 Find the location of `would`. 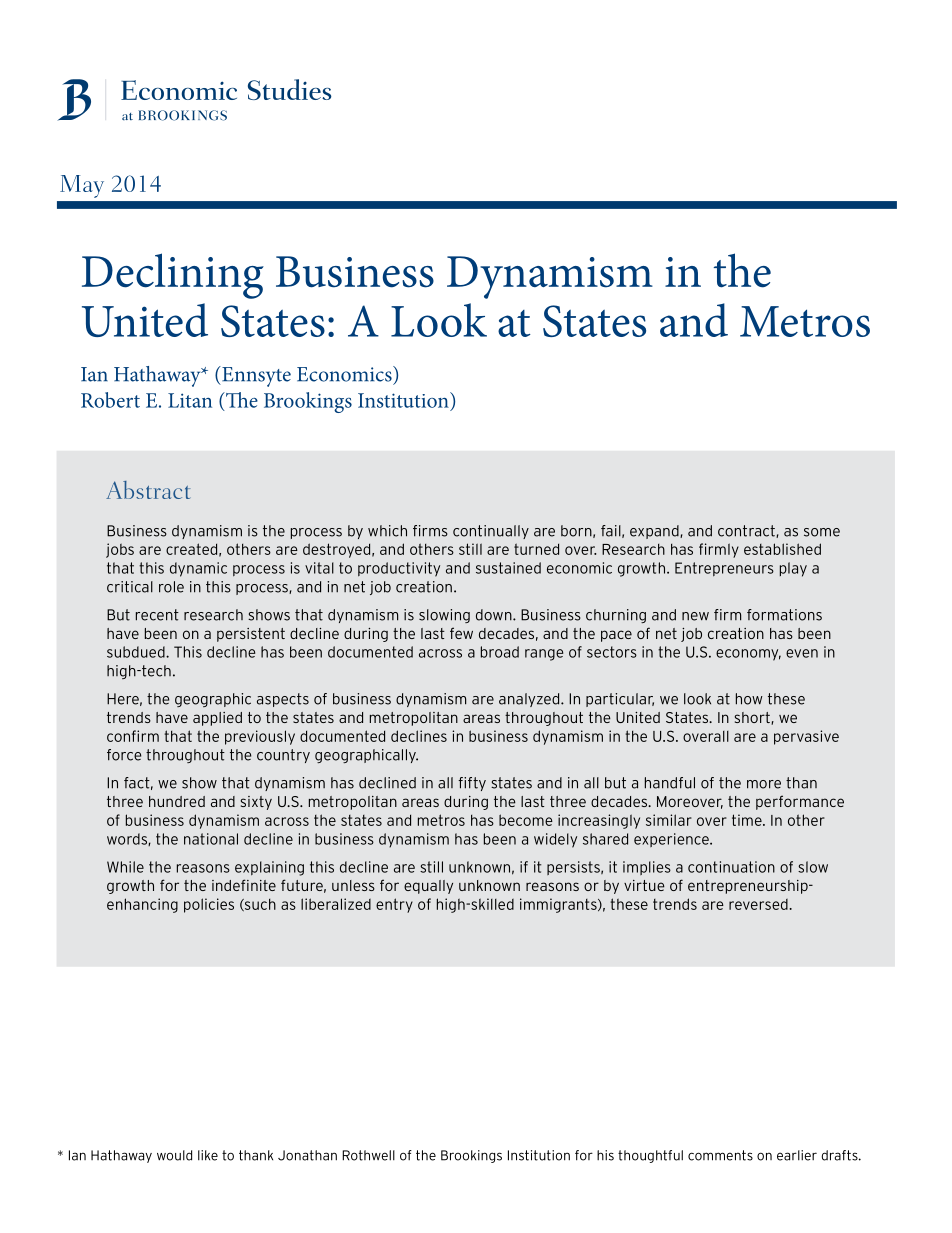

would is located at coordinates (174, 1155).
